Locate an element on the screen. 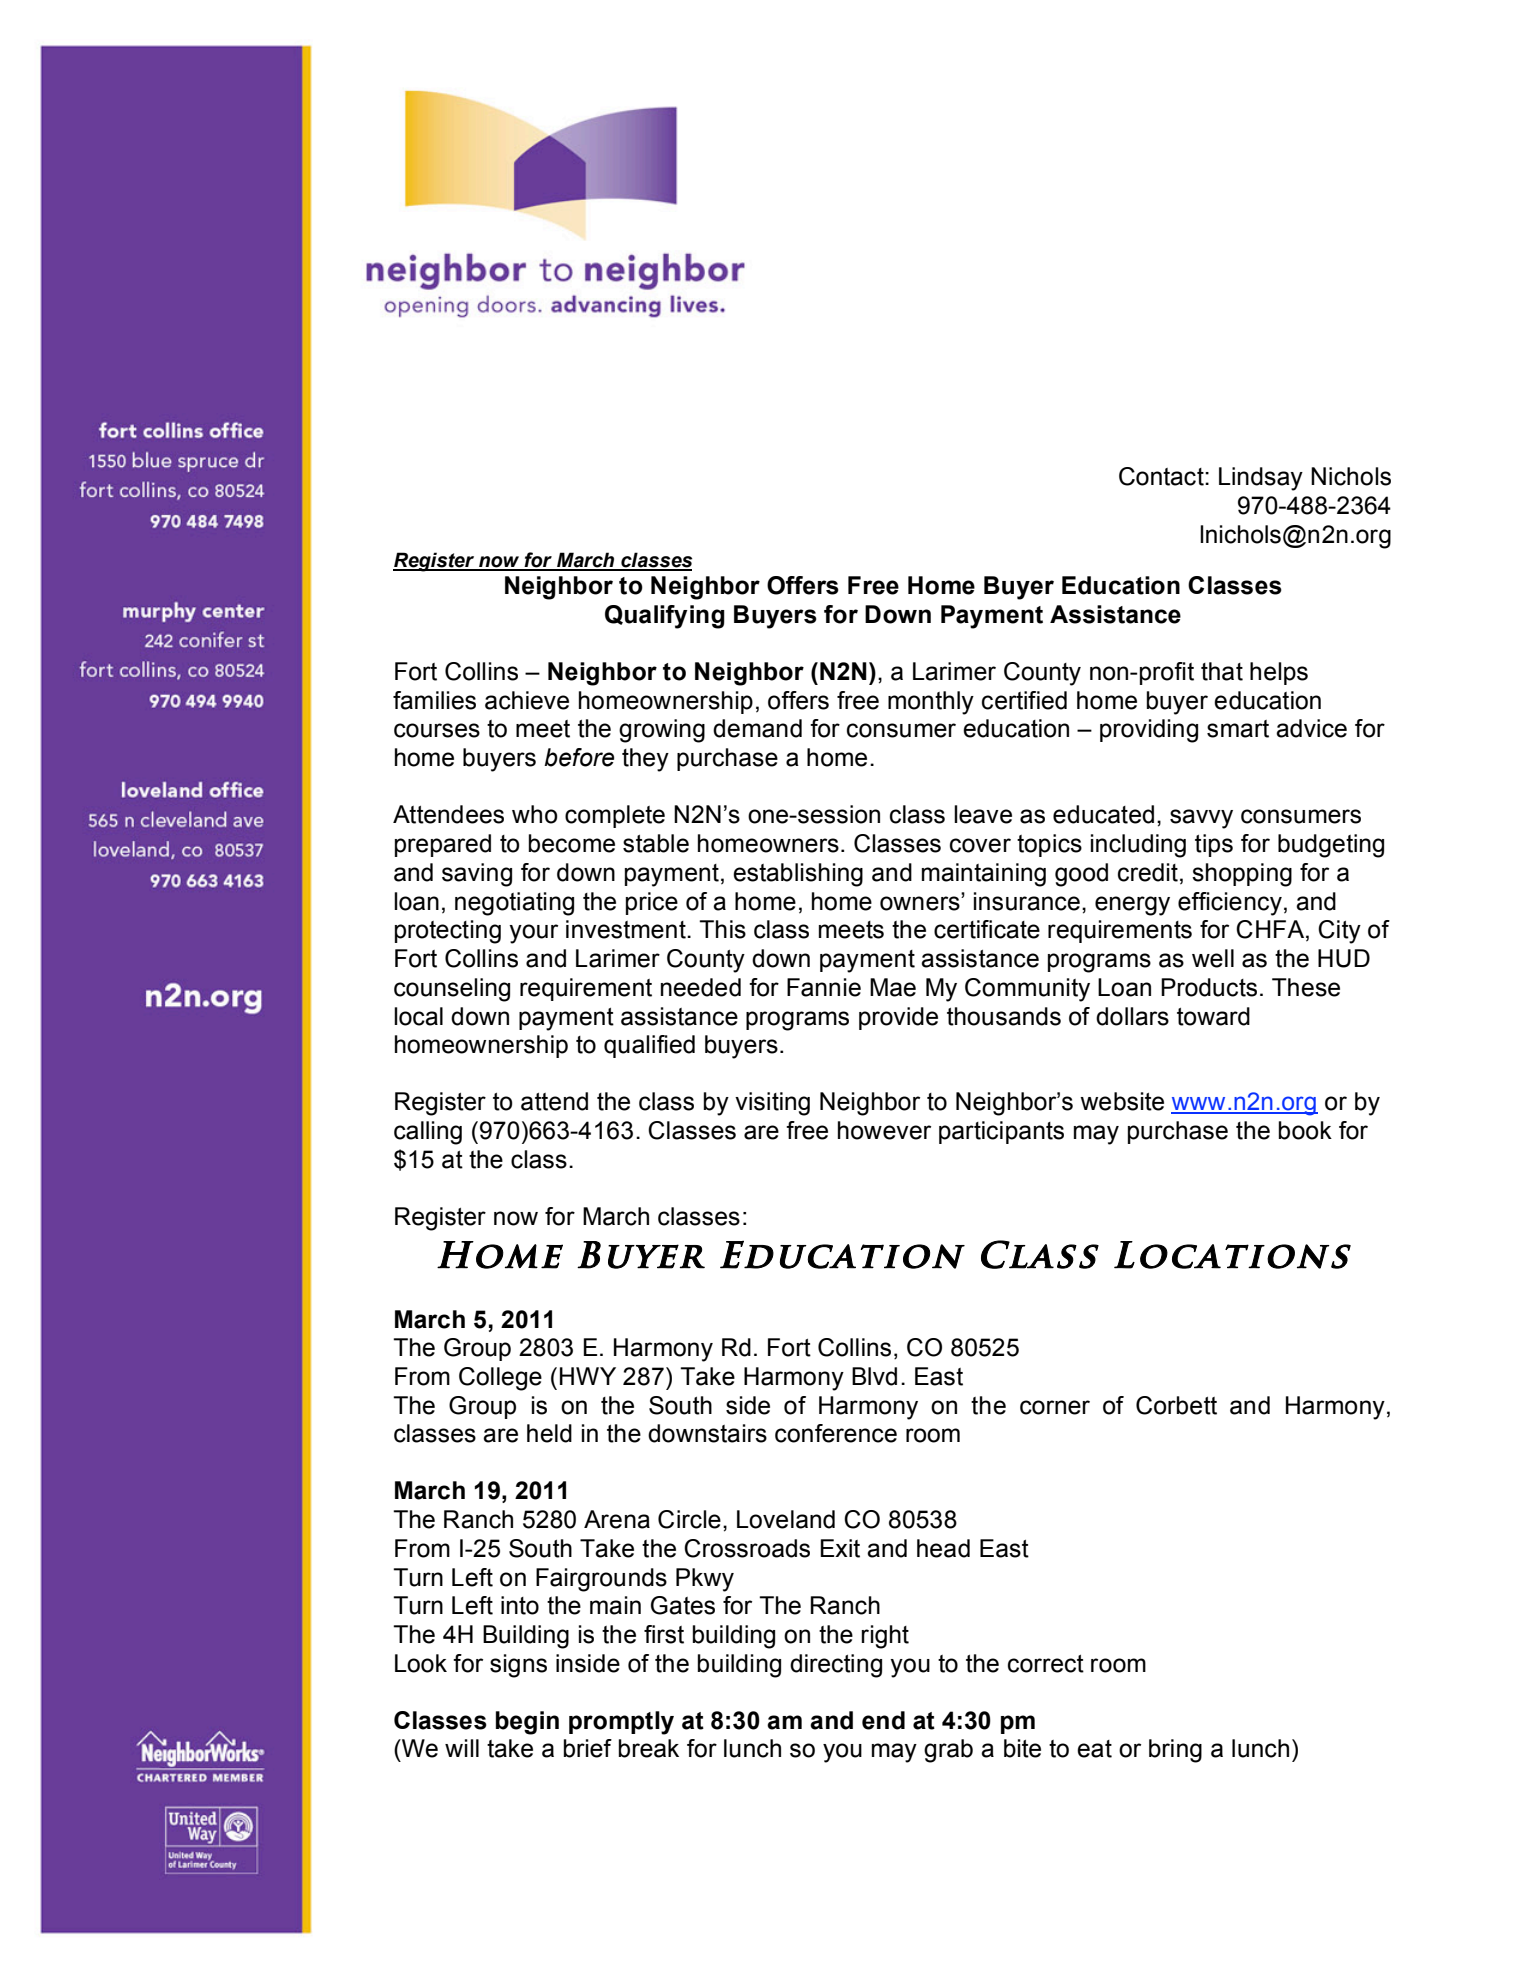  however is located at coordinates (884, 1130).
